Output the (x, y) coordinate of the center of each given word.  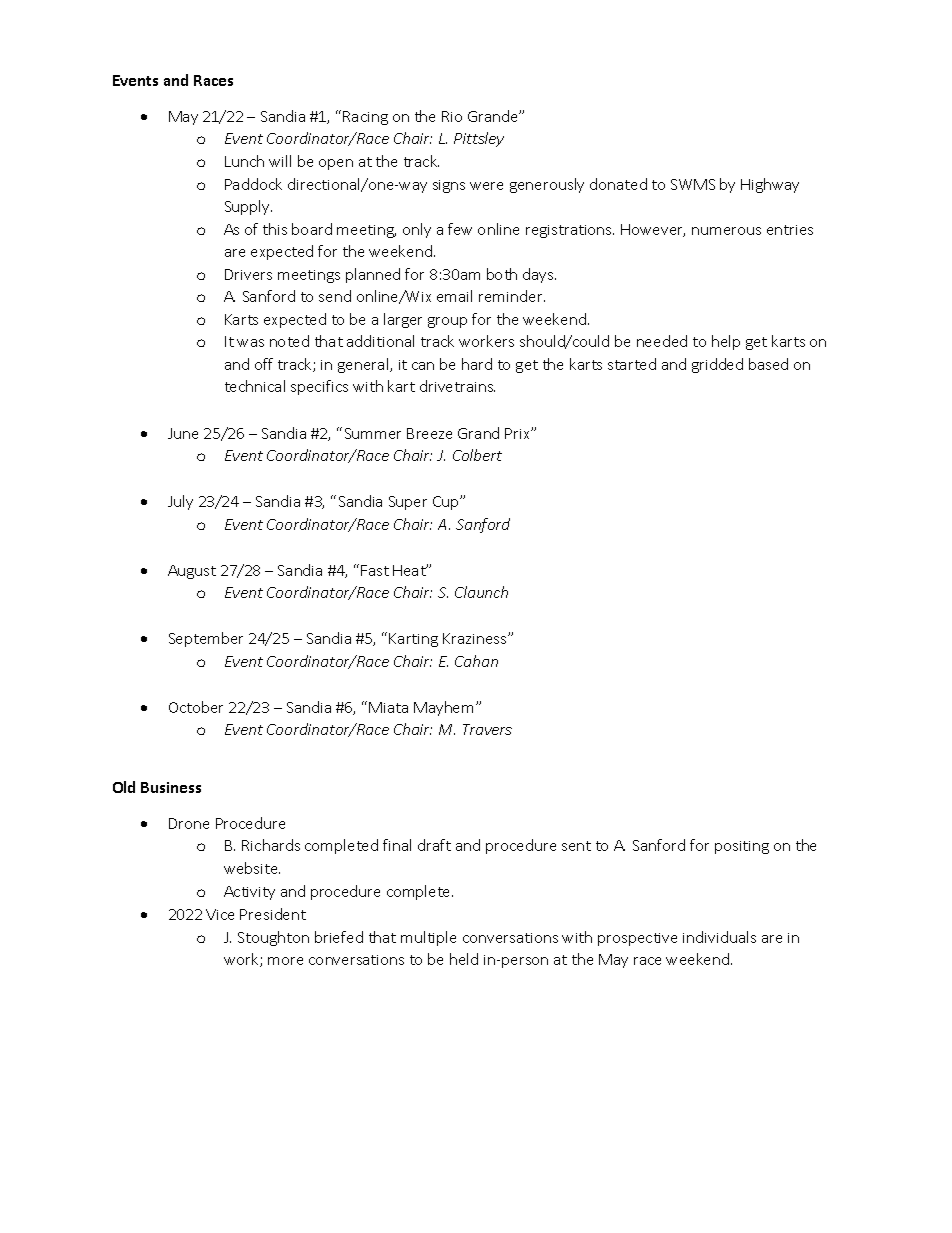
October (196, 707)
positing (742, 847)
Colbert (477, 455)
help (726, 342)
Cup (447, 503)
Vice (220, 914)
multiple (428, 938)
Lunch (244, 161)
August (192, 572)
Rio (452, 116)
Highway (770, 185)
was (250, 343)
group (447, 322)
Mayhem (443, 708)
